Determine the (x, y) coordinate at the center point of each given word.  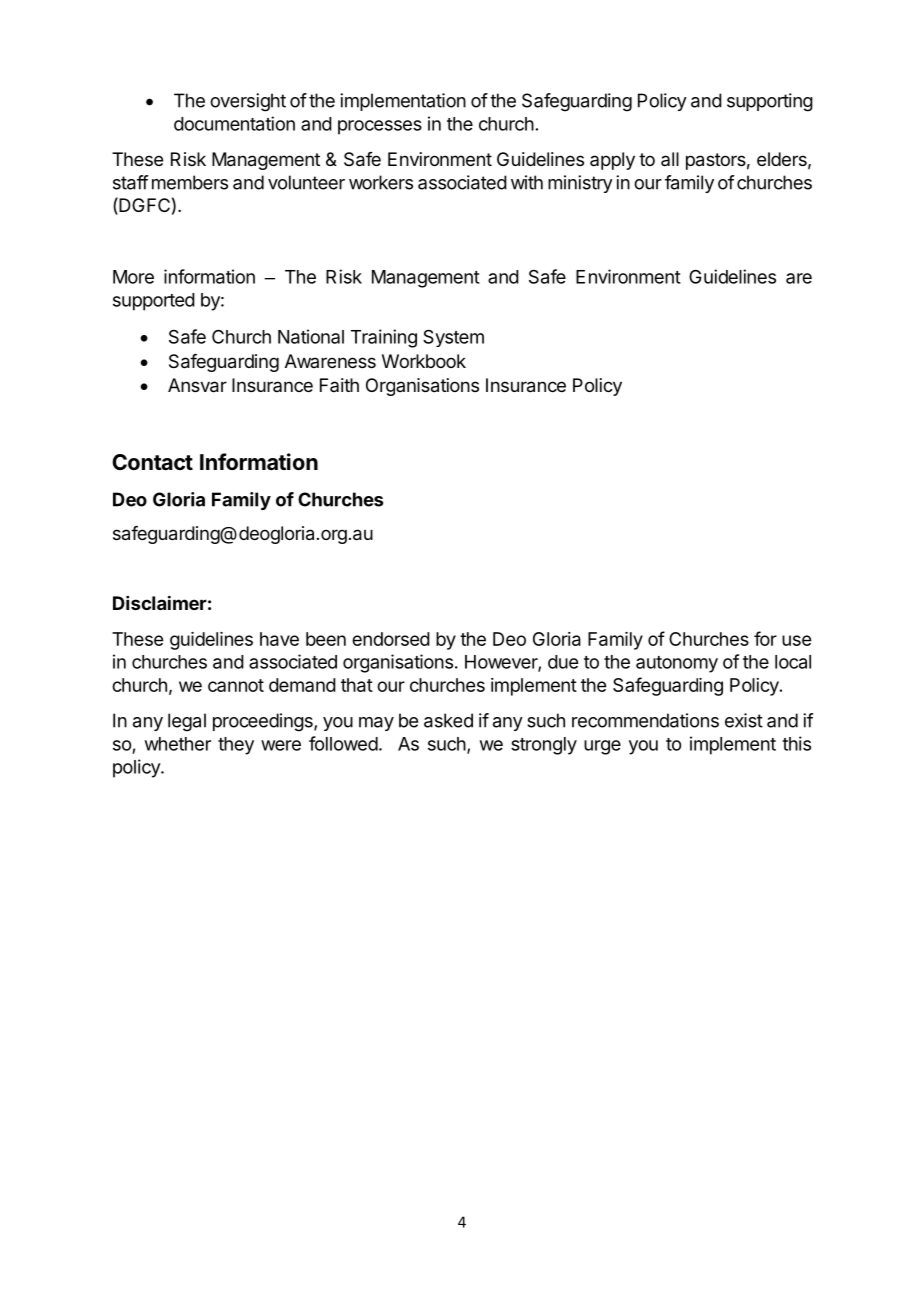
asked (448, 720)
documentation (234, 123)
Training (384, 338)
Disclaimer (160, 602)
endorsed (391, 639)
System (453, 338)
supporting (770, 102)
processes (380, 127)
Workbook (424, 361)
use (796, 640)
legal (187, 722)
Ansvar (197, 385)
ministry (580, 184)
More (133, 277)
